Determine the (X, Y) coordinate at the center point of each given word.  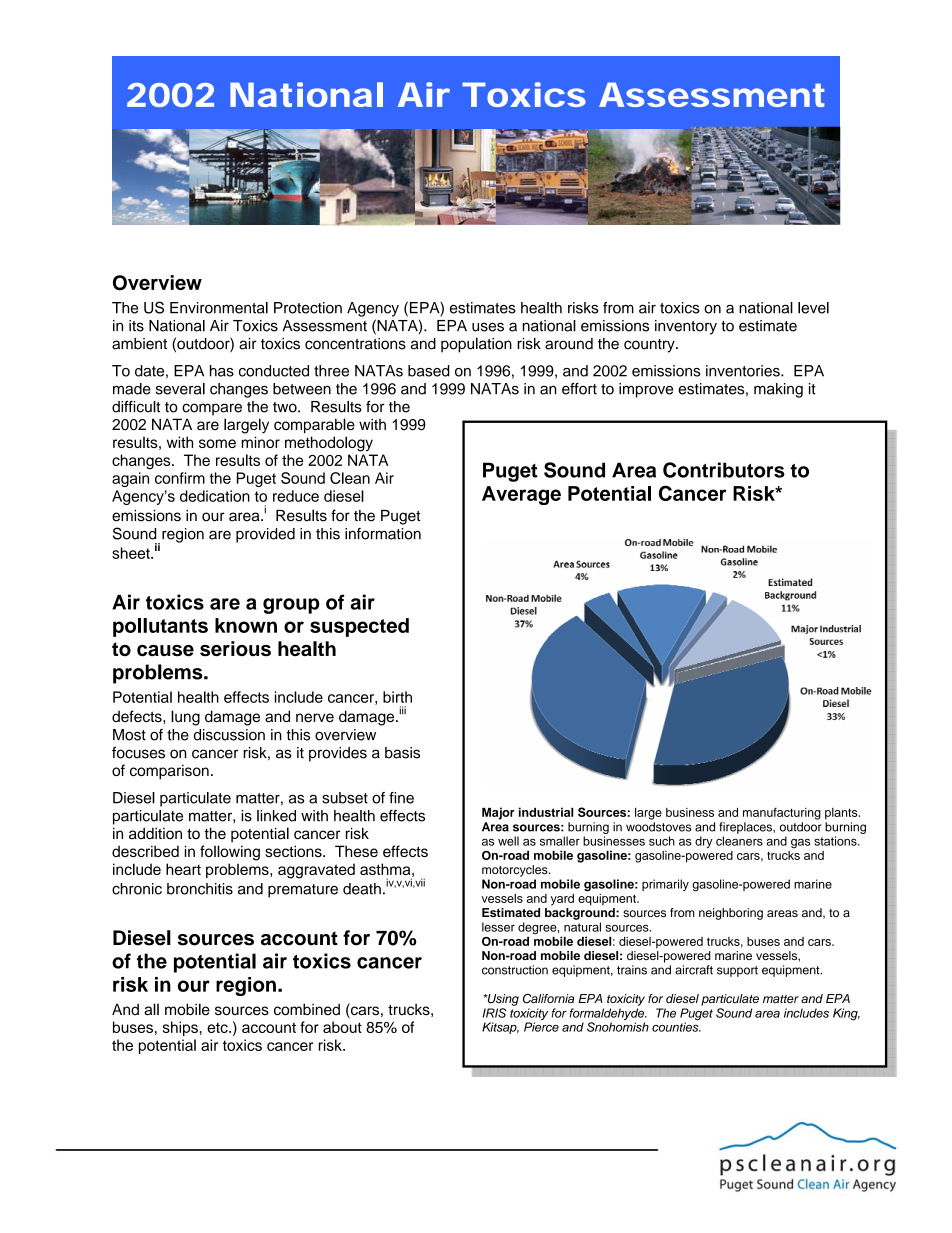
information (383, 534)
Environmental (219, 308)
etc (218, 1027)
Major (498, 813)
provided (265, 535)
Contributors (724, 470)
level (813, 308)
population (476, 345)
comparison (169, 771)
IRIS (494, 1013)
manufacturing (782, 813)
